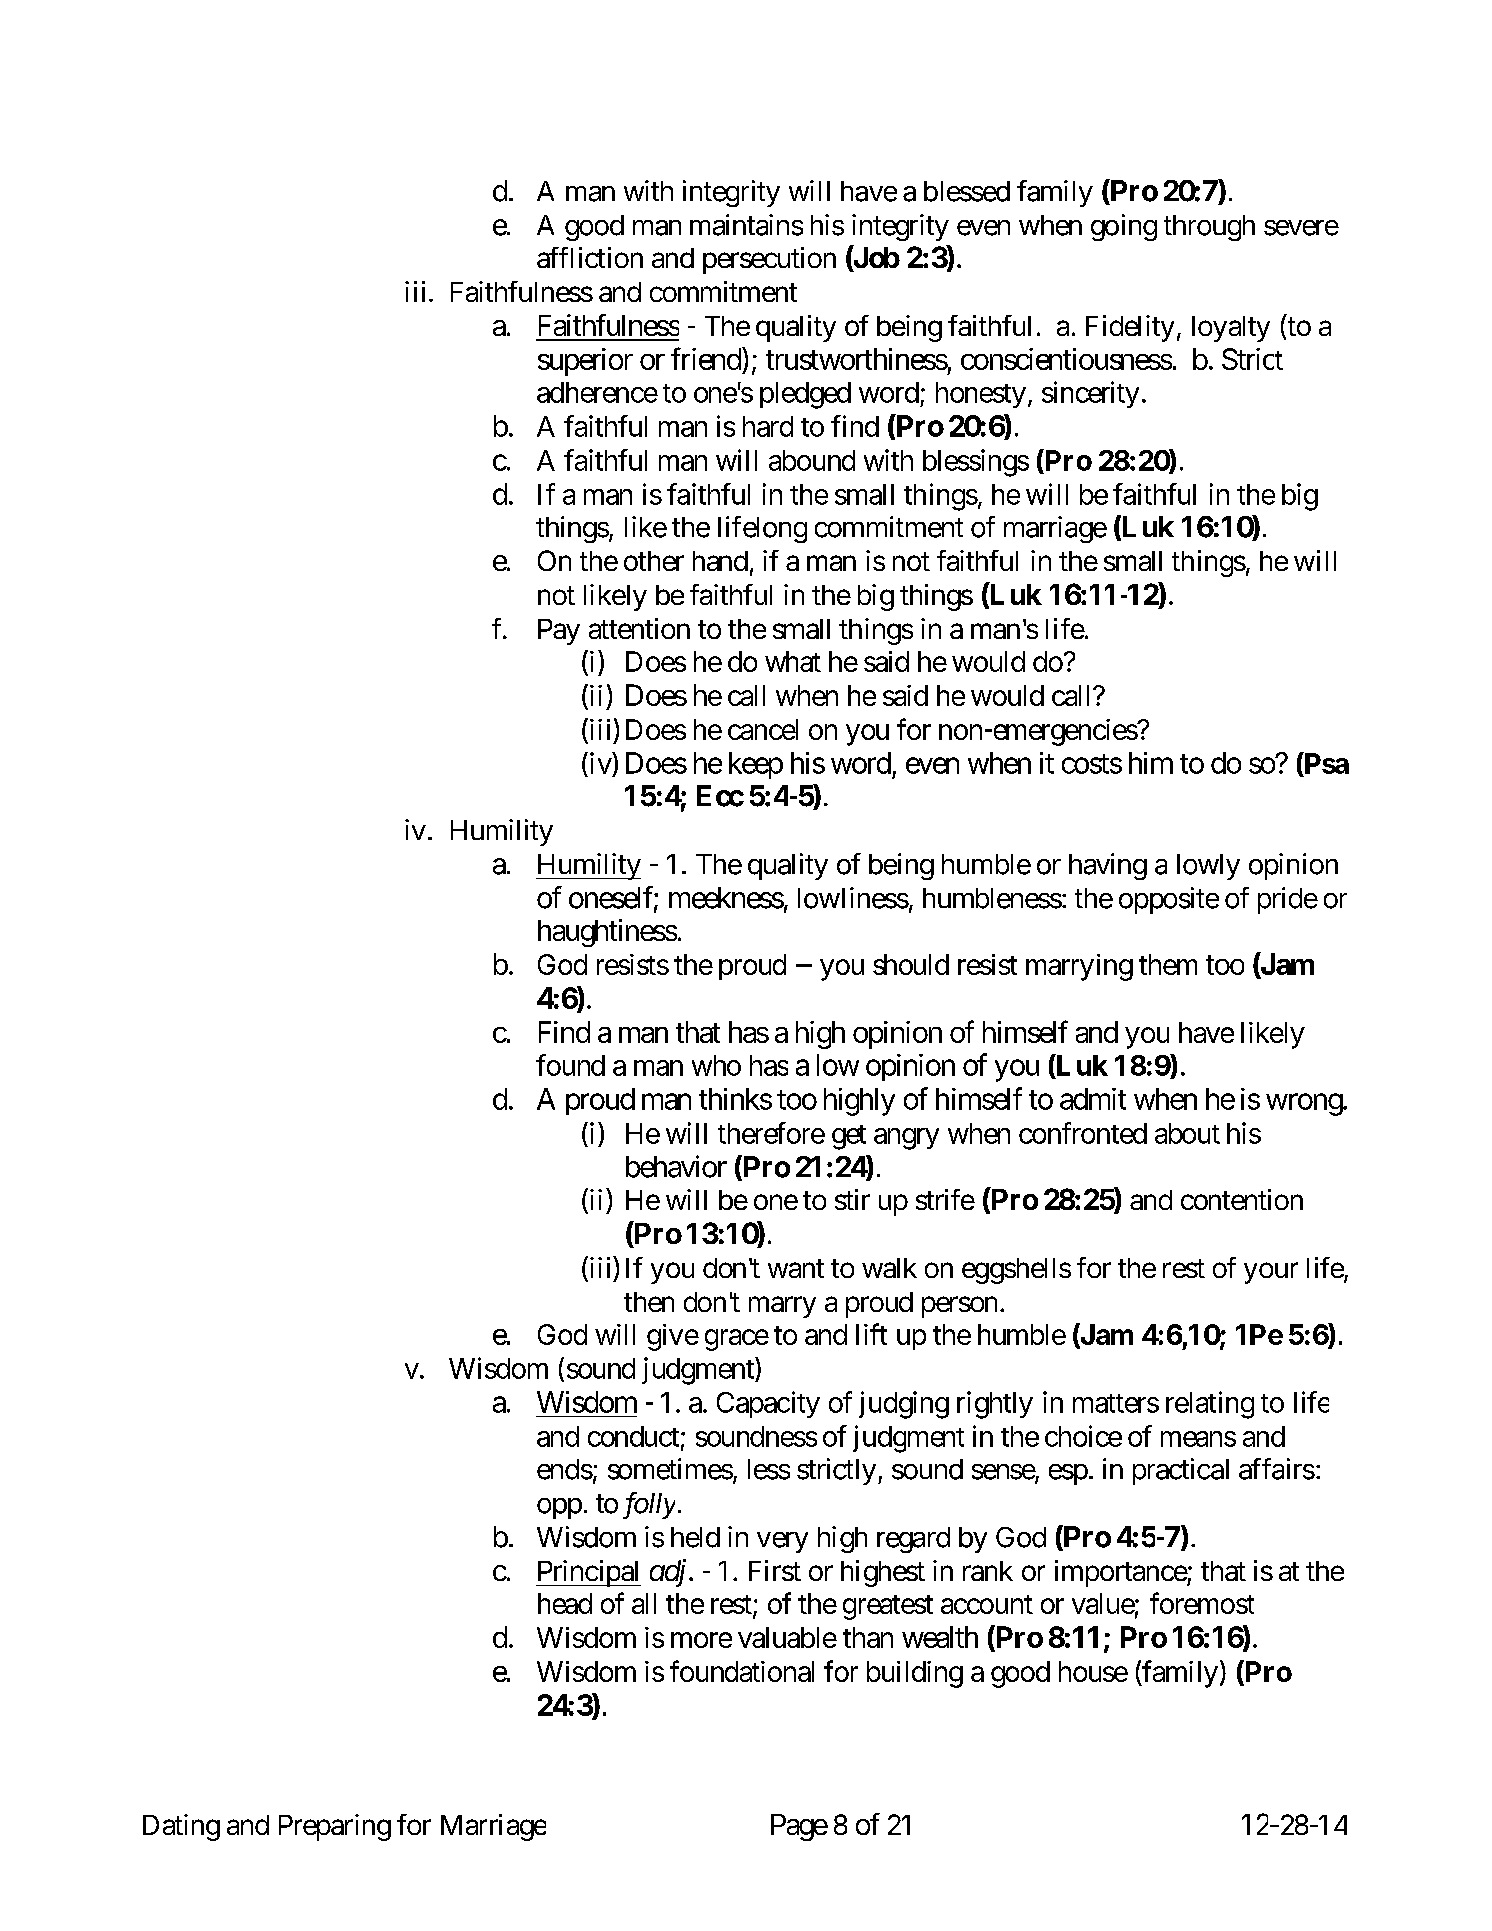  I want to click on wealth, so click(940, 1637).
